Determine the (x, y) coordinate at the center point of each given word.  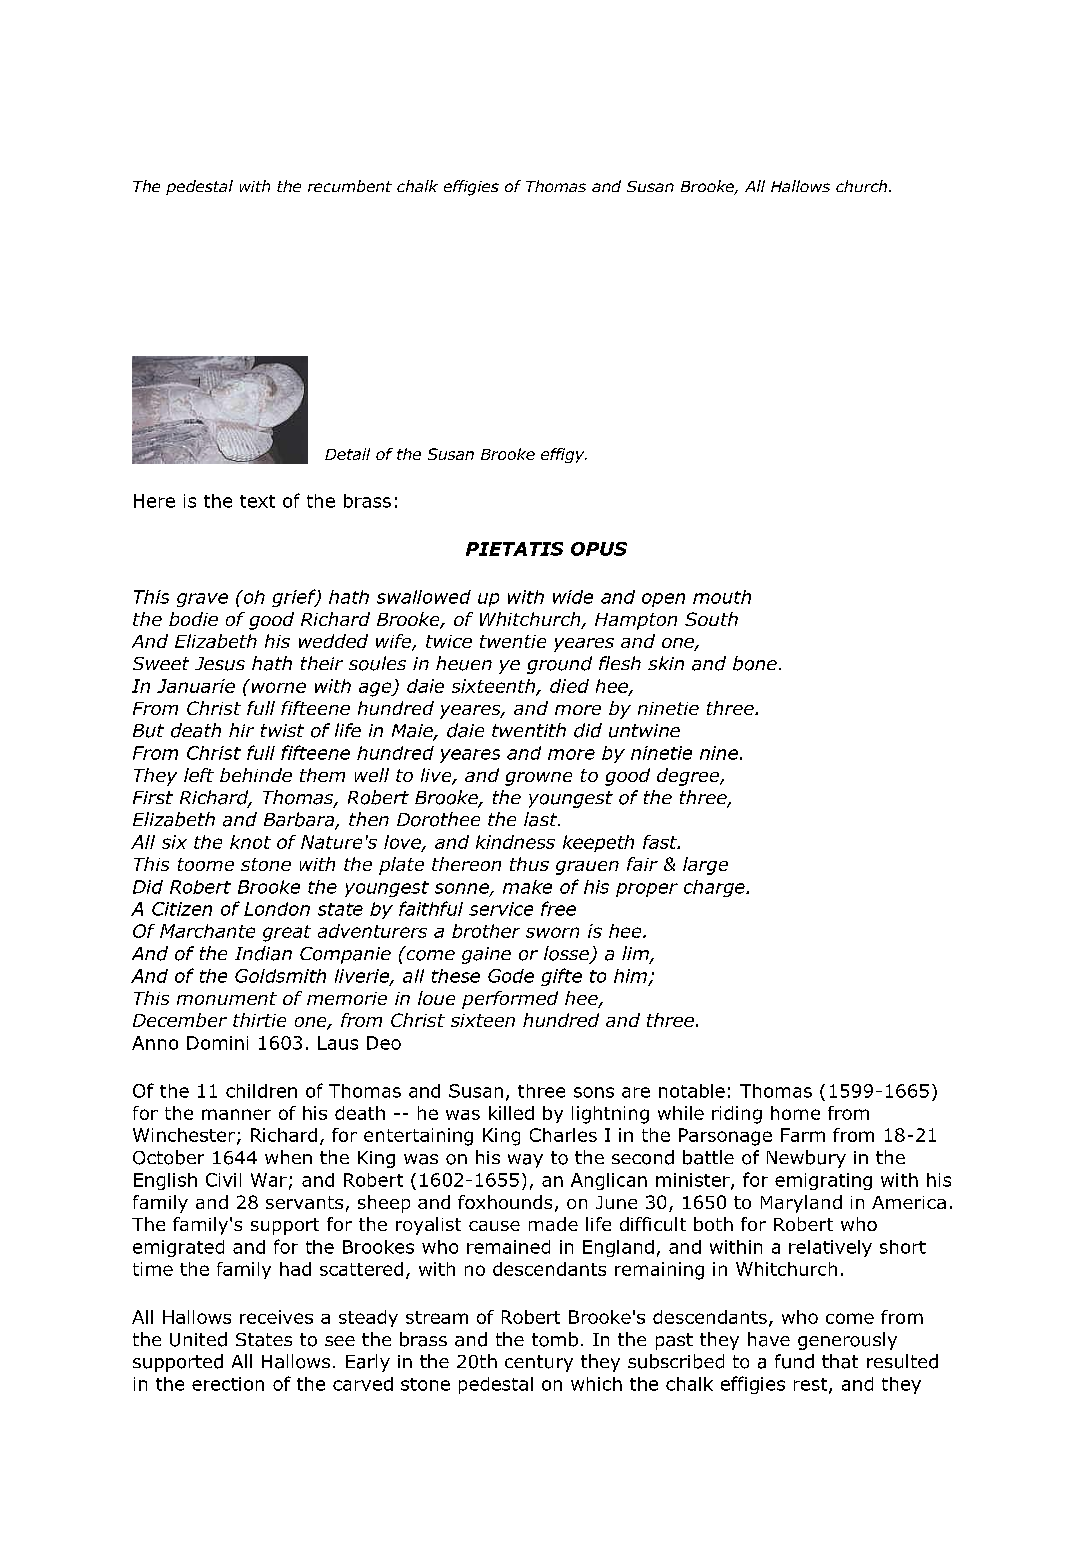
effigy (564, 455)
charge (715, 888)
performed (510, 1000)
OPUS (599, 549)
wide (573, 597)
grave (202, 600)
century (539, 1363)
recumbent (350, 186)
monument (227, 998)
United (198, 1339)
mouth (722, 597)
